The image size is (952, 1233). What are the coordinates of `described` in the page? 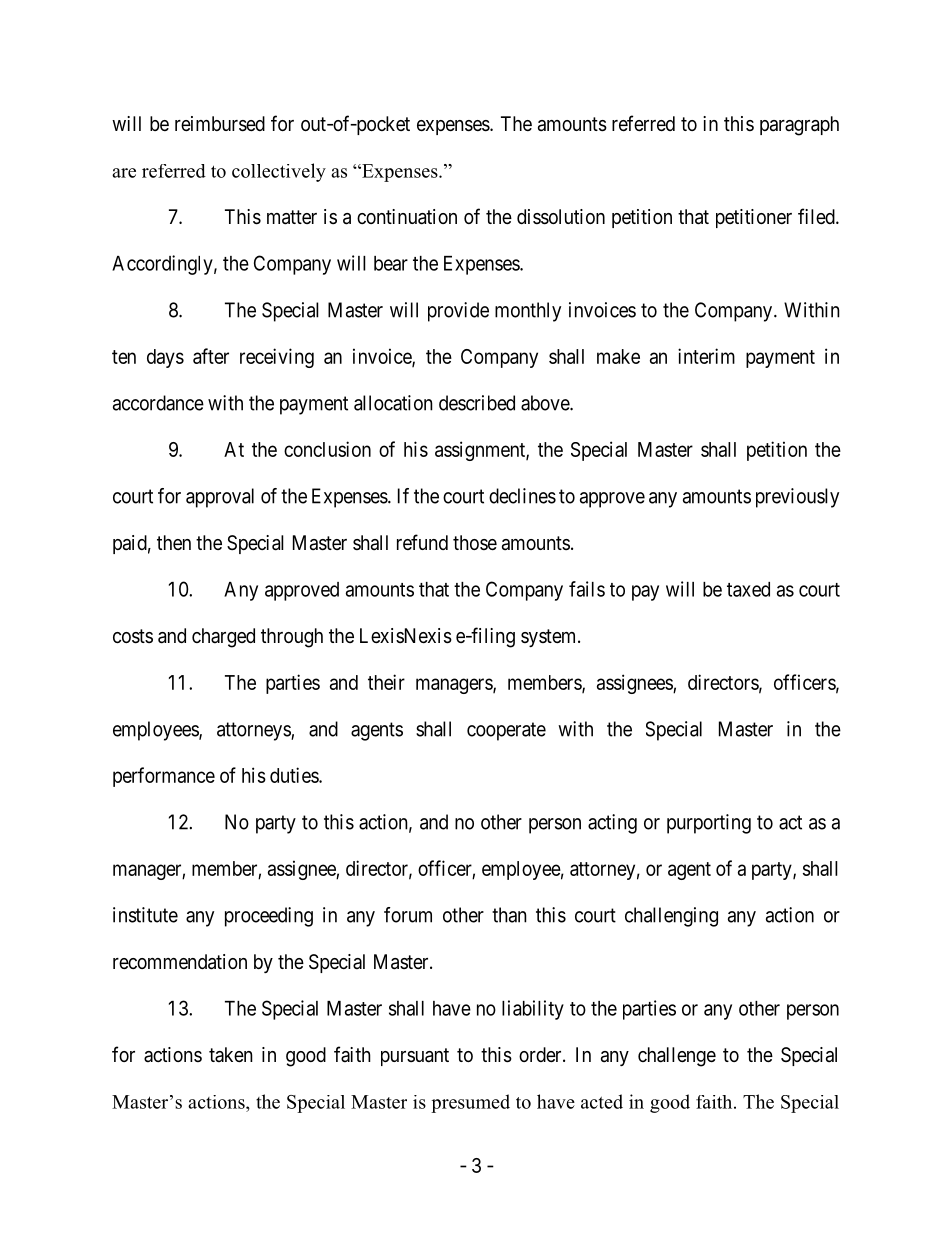 It's located at (477, 403).
